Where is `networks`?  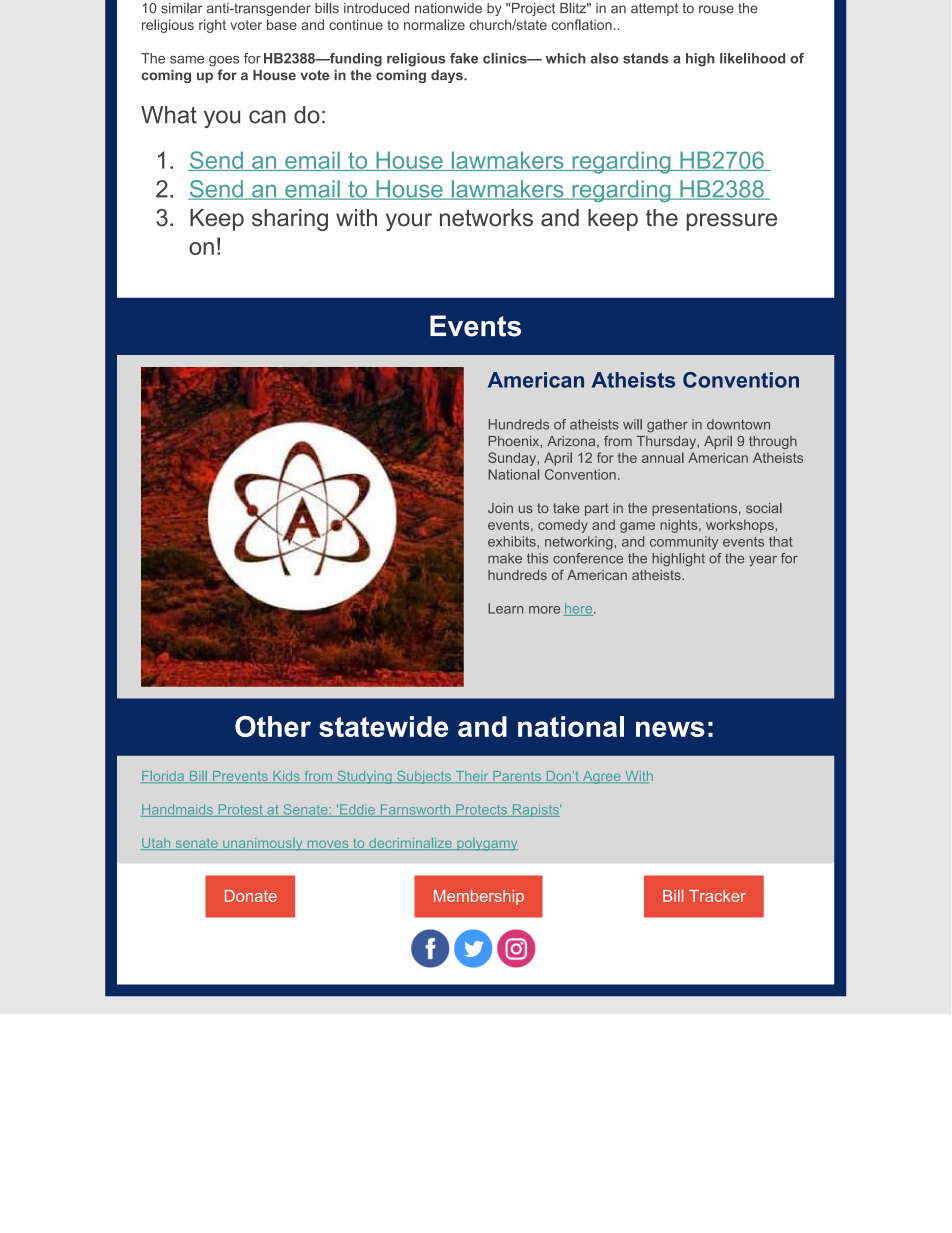
networks is located at coordinates (486, 218).
